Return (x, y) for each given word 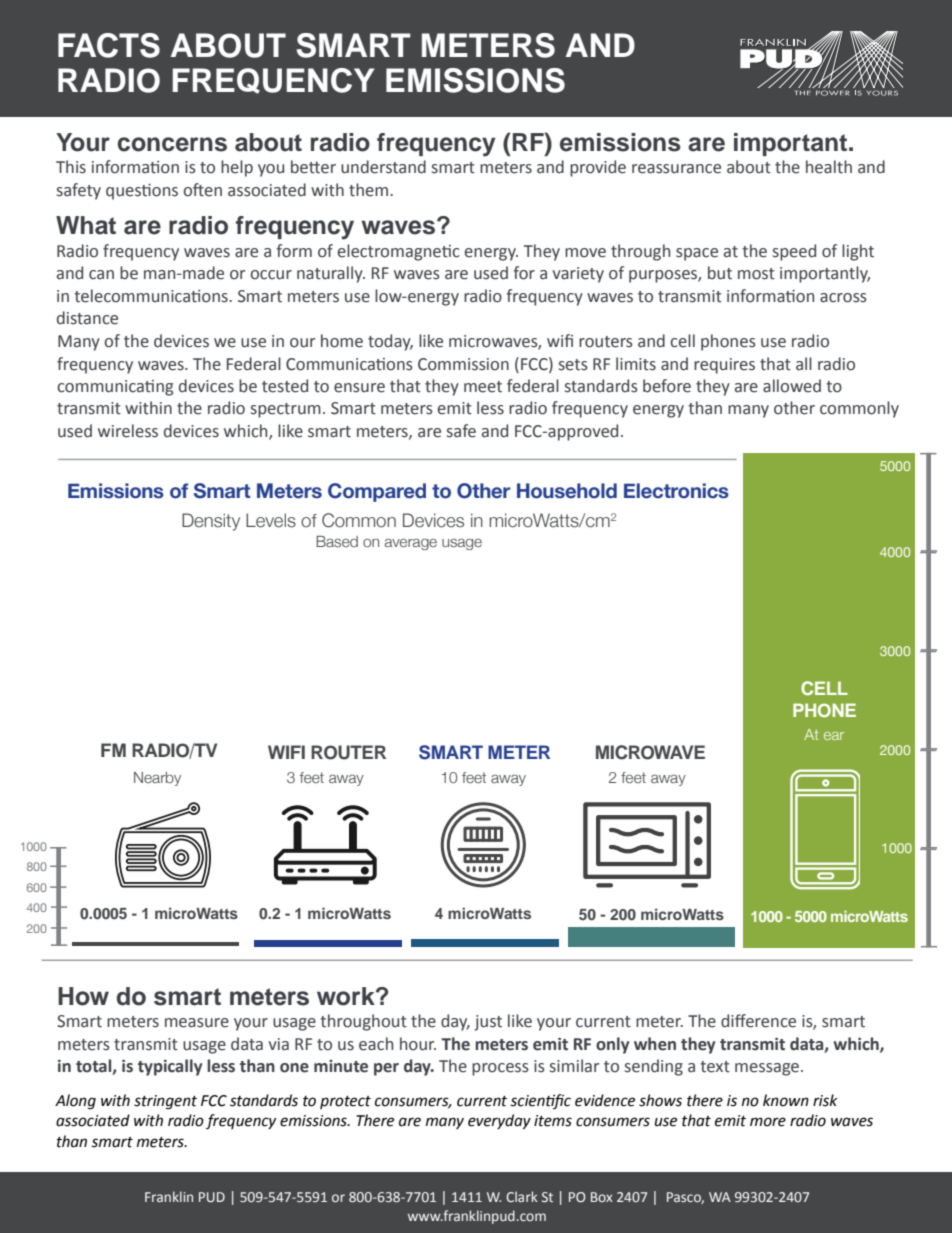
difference (758, 1021)
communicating (115, 388)
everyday (499, 1122)
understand (383, 167)
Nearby (157, 779)
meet (483, 387)
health (829, 167)
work (347, 996)
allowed (792, 386)
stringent (165, 1102)
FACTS (109, 45)
